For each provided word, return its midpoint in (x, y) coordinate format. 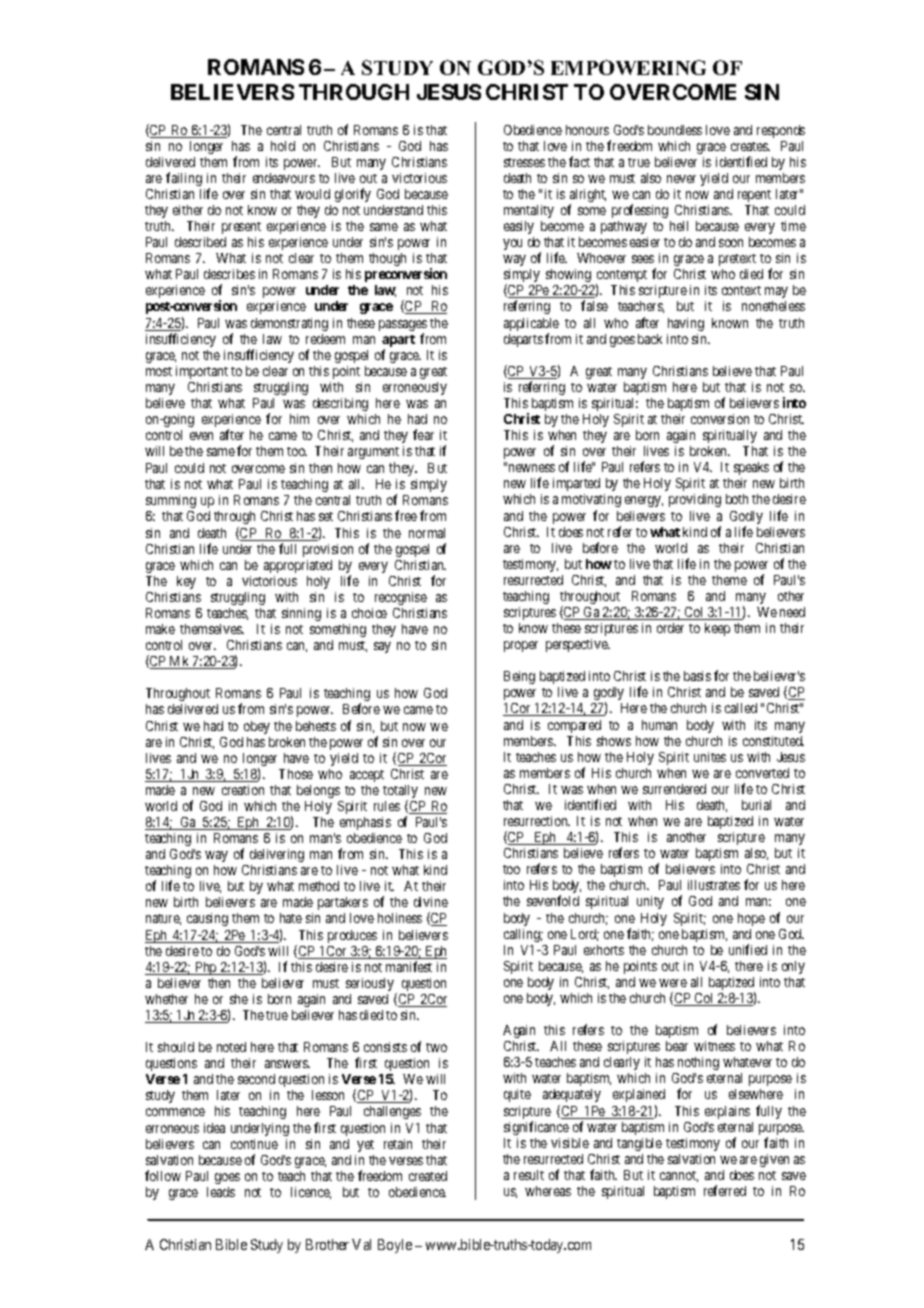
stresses (524, 162)
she (239, 999)
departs (523, 340)
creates (750, 146)
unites (710, 757)
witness (714, 1046)
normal (427, 533)
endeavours (284, 178)
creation (243, 790)
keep (717, 629)
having (686, 324)
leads (221, 1192)
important (202, 372)
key (186, 582)
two (436, 1047)
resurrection (537, 821)
